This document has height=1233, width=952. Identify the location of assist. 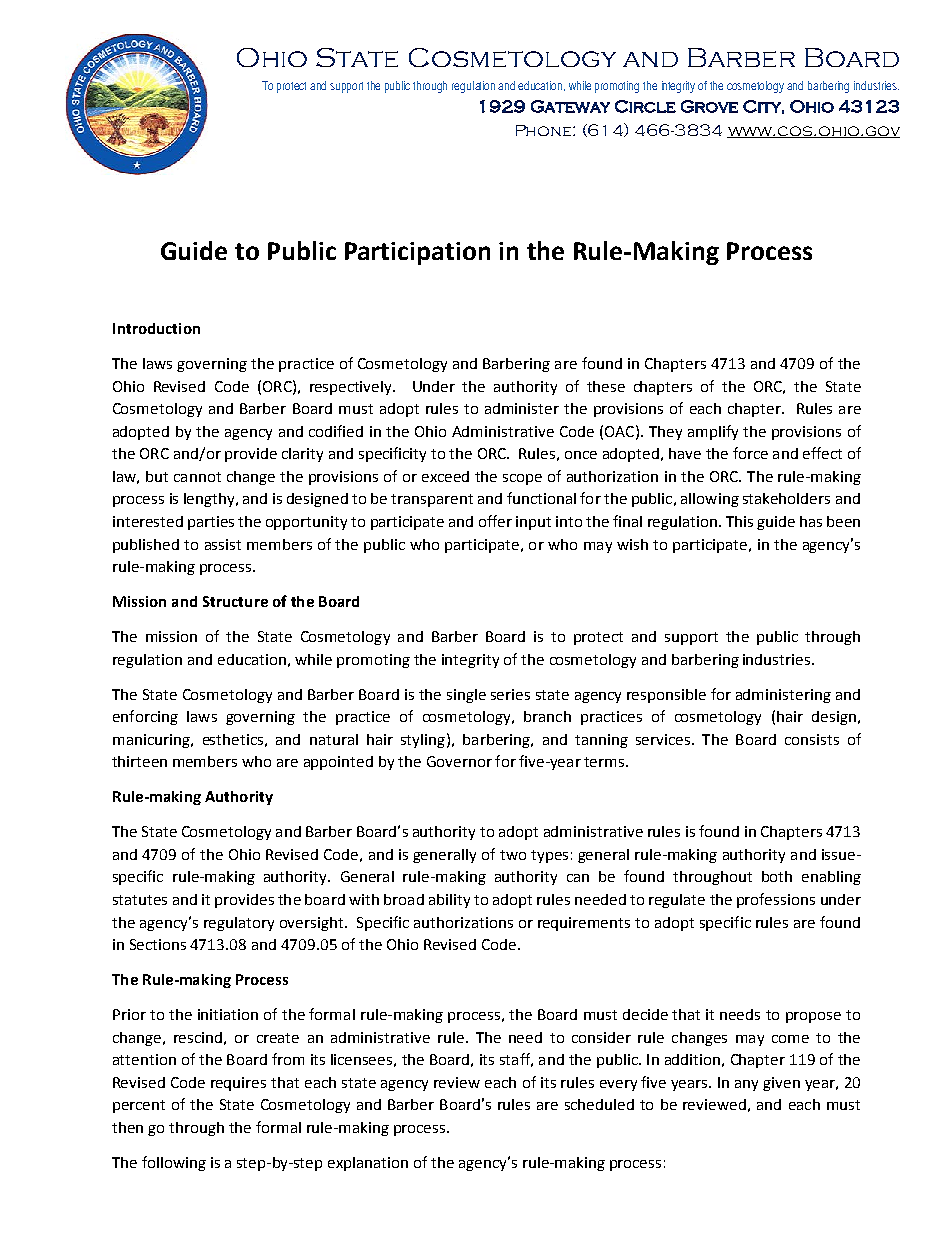
(223, 544).
